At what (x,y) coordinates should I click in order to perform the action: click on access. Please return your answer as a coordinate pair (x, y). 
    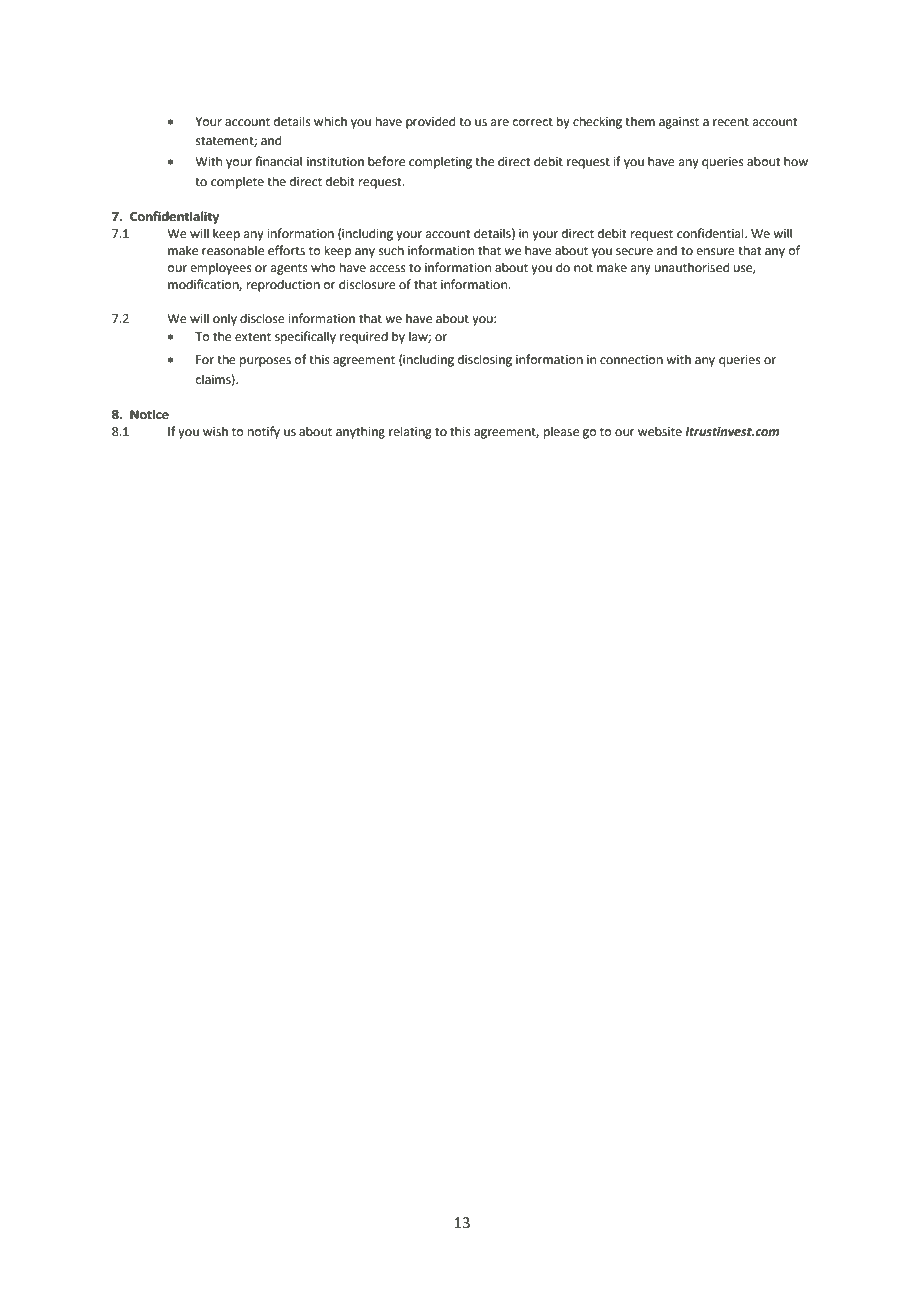
    Looking at the image, I should click on (388, 269).
